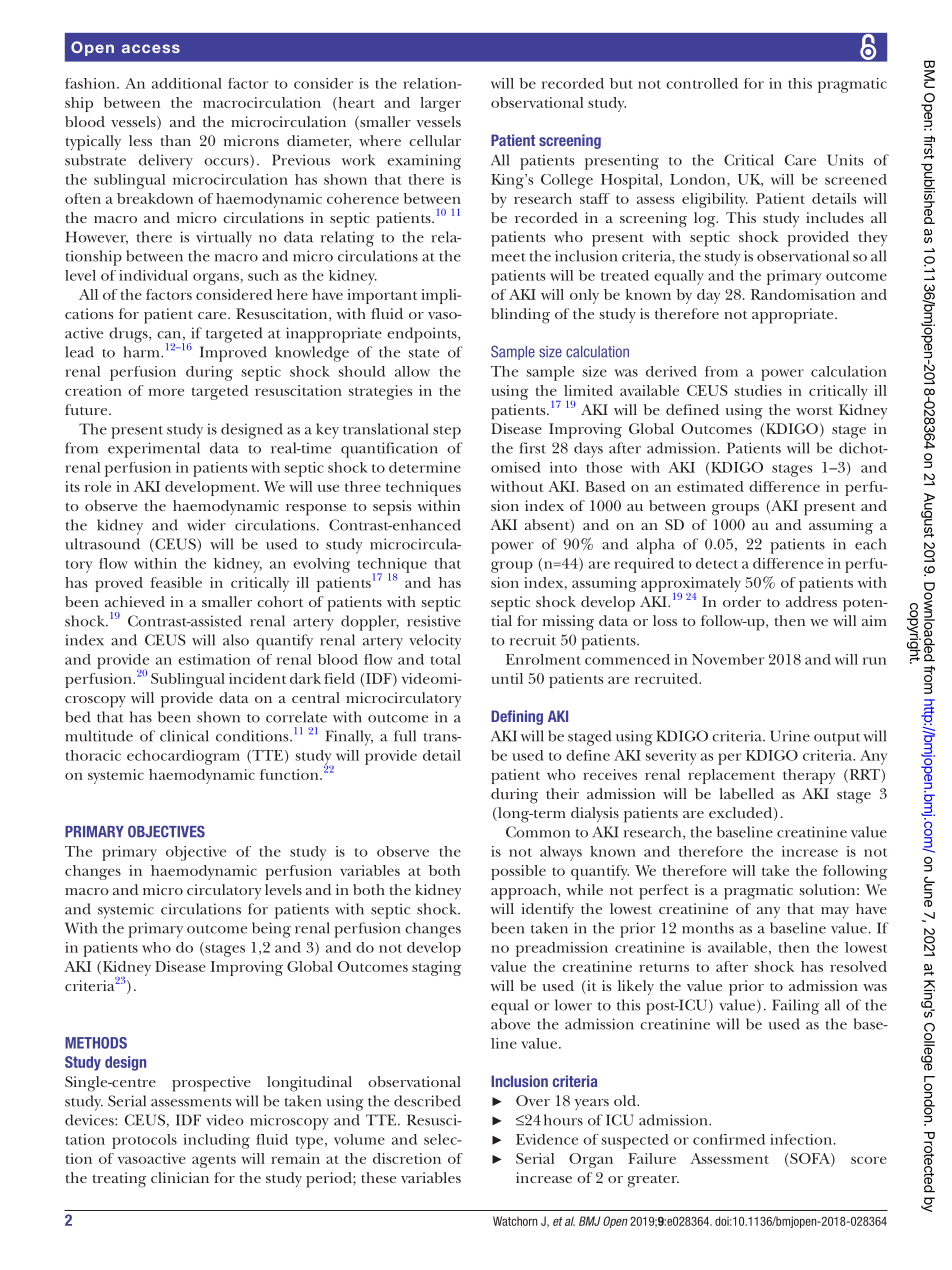 This image has height=1270, width=952. Describe the element at coordinates (835, 912) in the image. I see `may` at that location.
